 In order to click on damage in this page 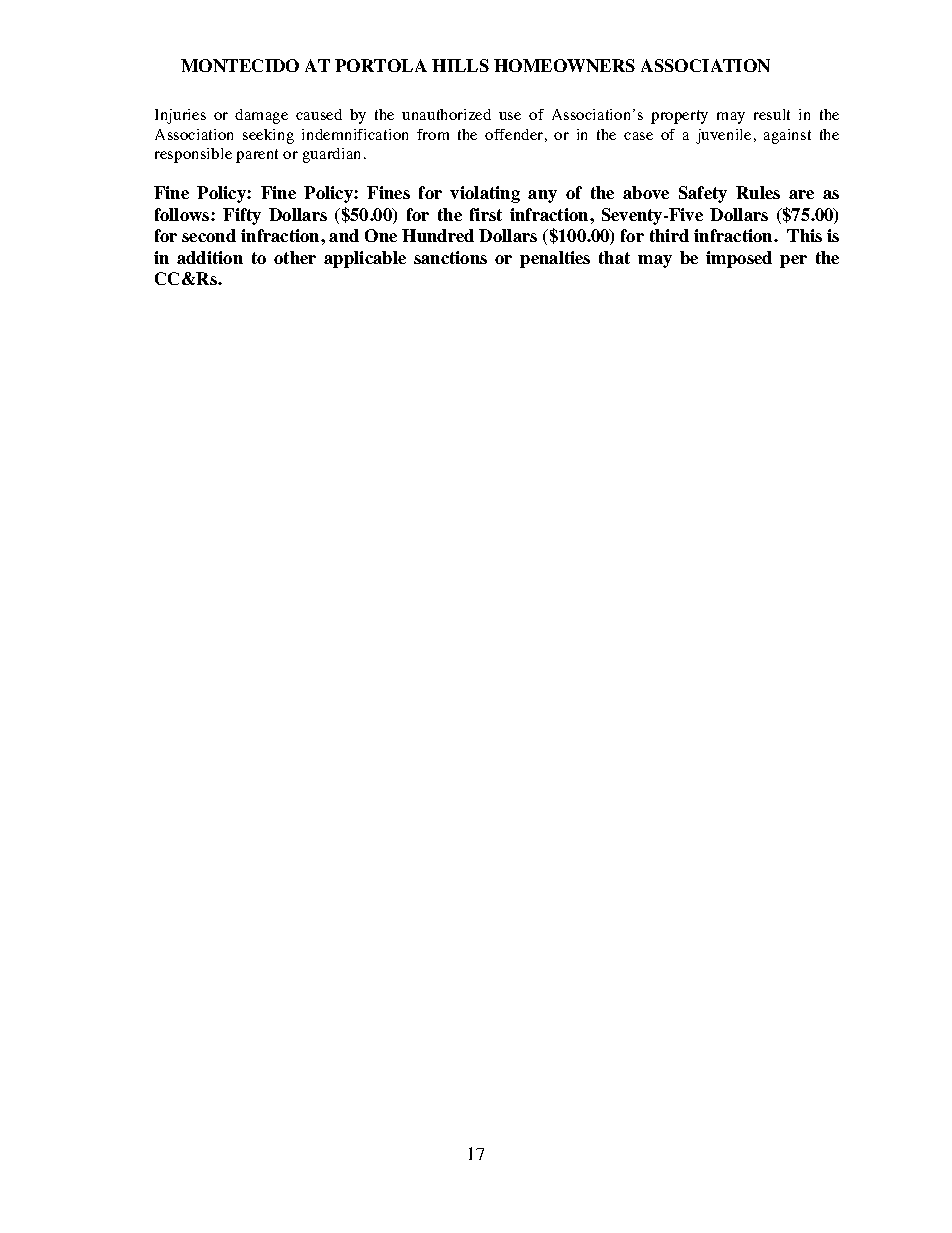, I will do `click(261, 116)`.
